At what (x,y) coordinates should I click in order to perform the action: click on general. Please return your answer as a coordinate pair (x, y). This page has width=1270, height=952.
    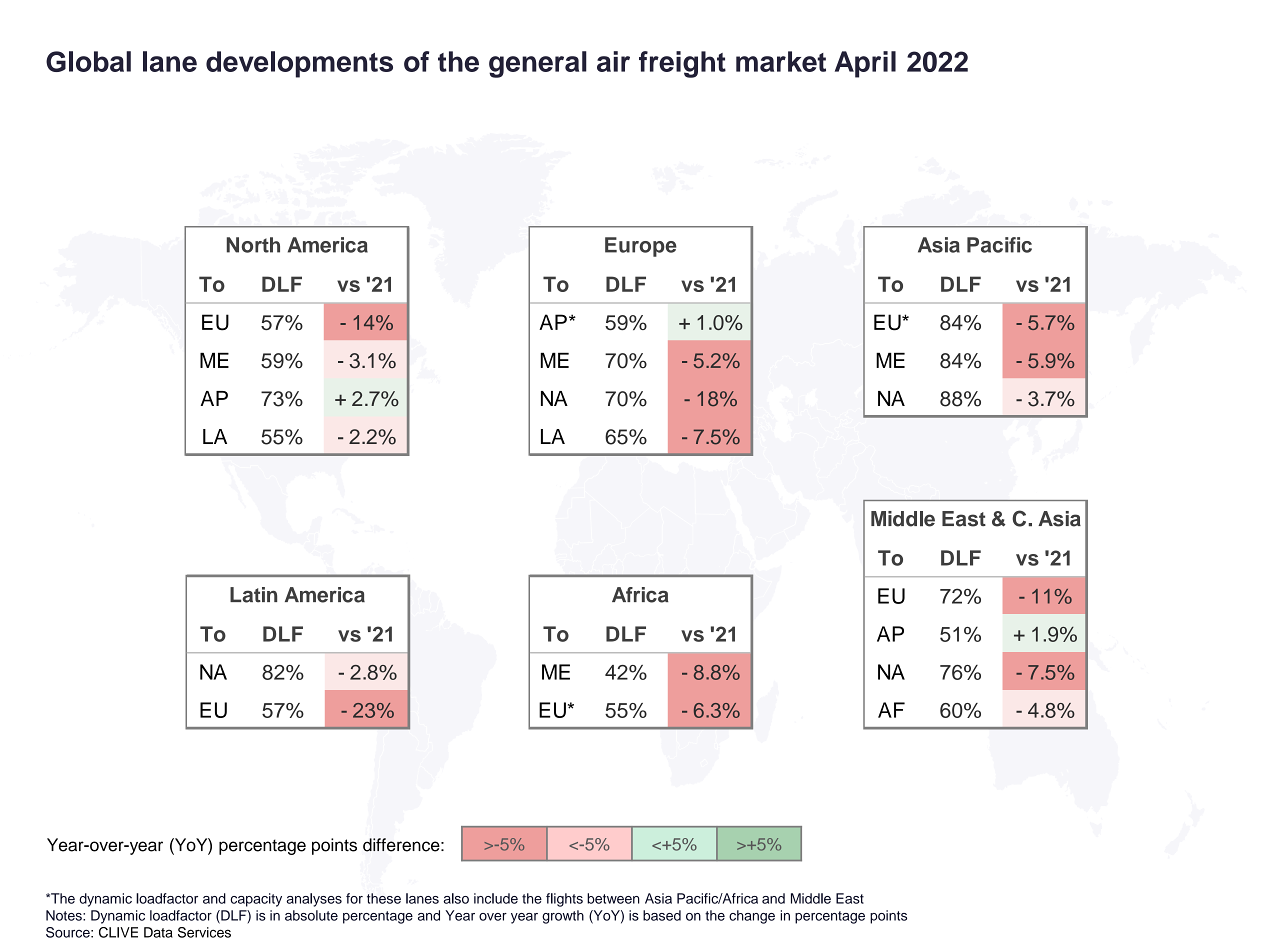
    Looking at the image, I should click on (538, 64).
